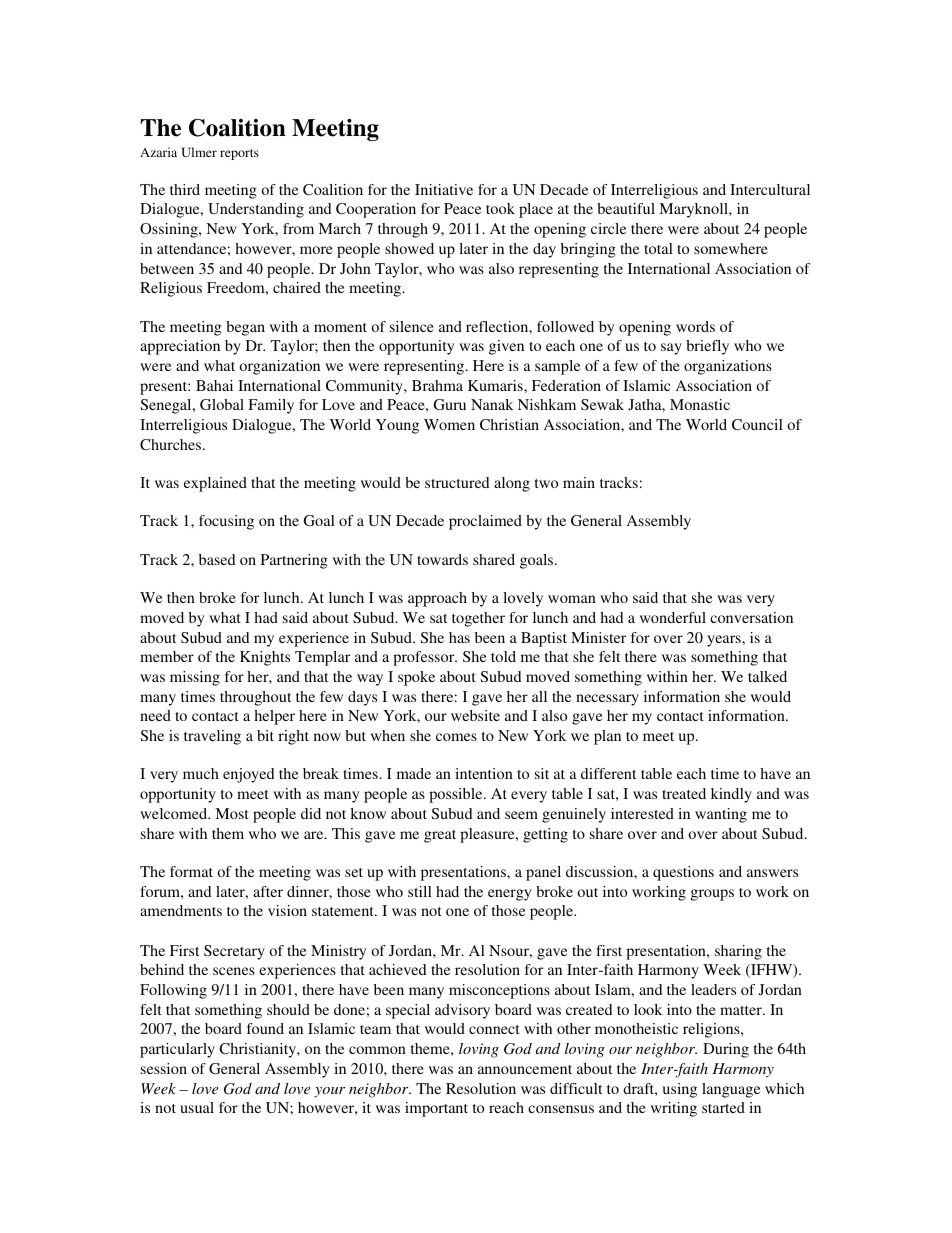  Describe the element at coordinates (626, 208) in the image. I see `beautiful` at that location.
